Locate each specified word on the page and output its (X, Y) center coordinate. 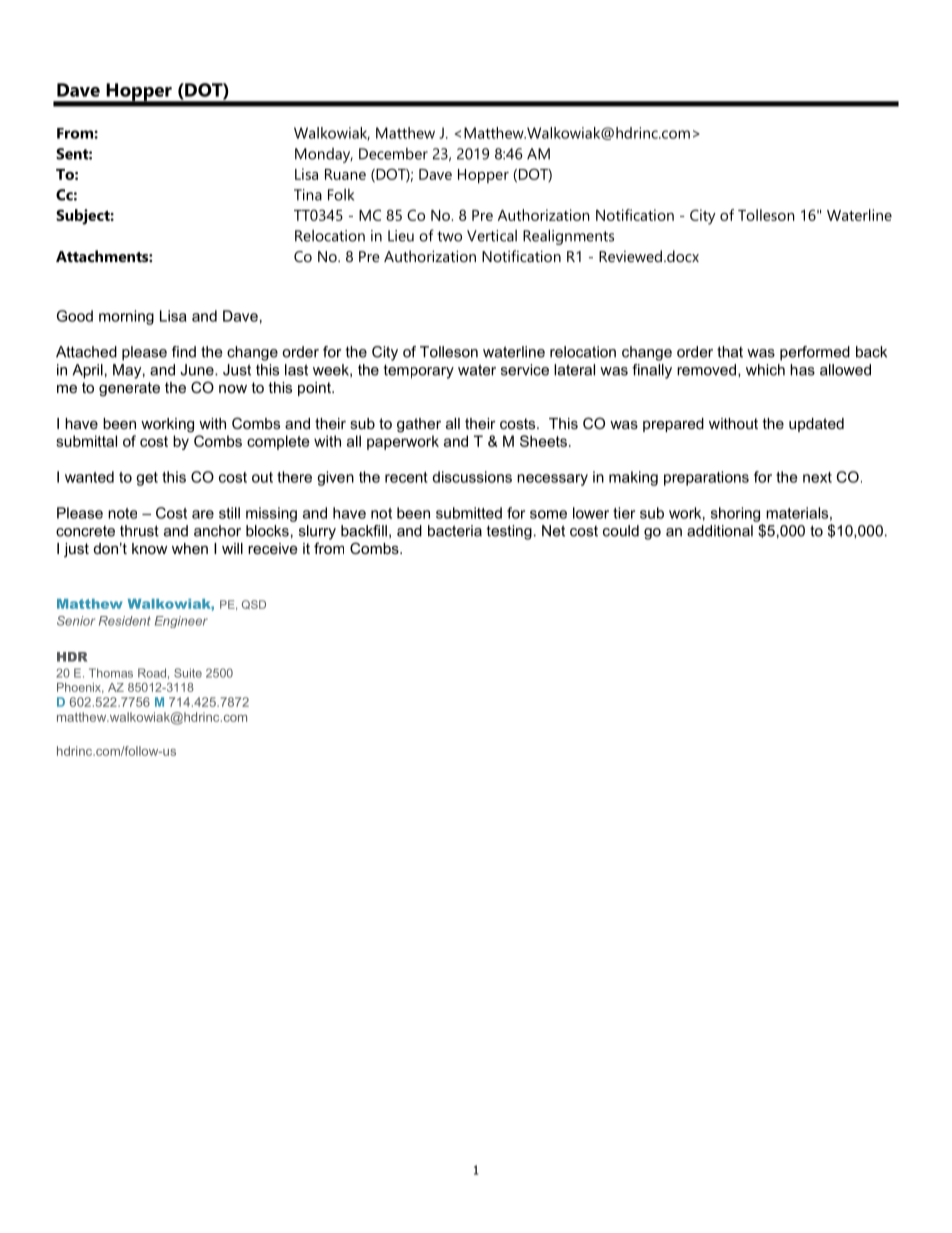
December (393, 154)
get (147, 479)
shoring (735, 514)
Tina (308, 195)
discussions (472, 477)
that (730, 352)
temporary (419, 371)
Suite (188, 673)
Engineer (181, 622)
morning (126, 317)
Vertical (492, 236)
